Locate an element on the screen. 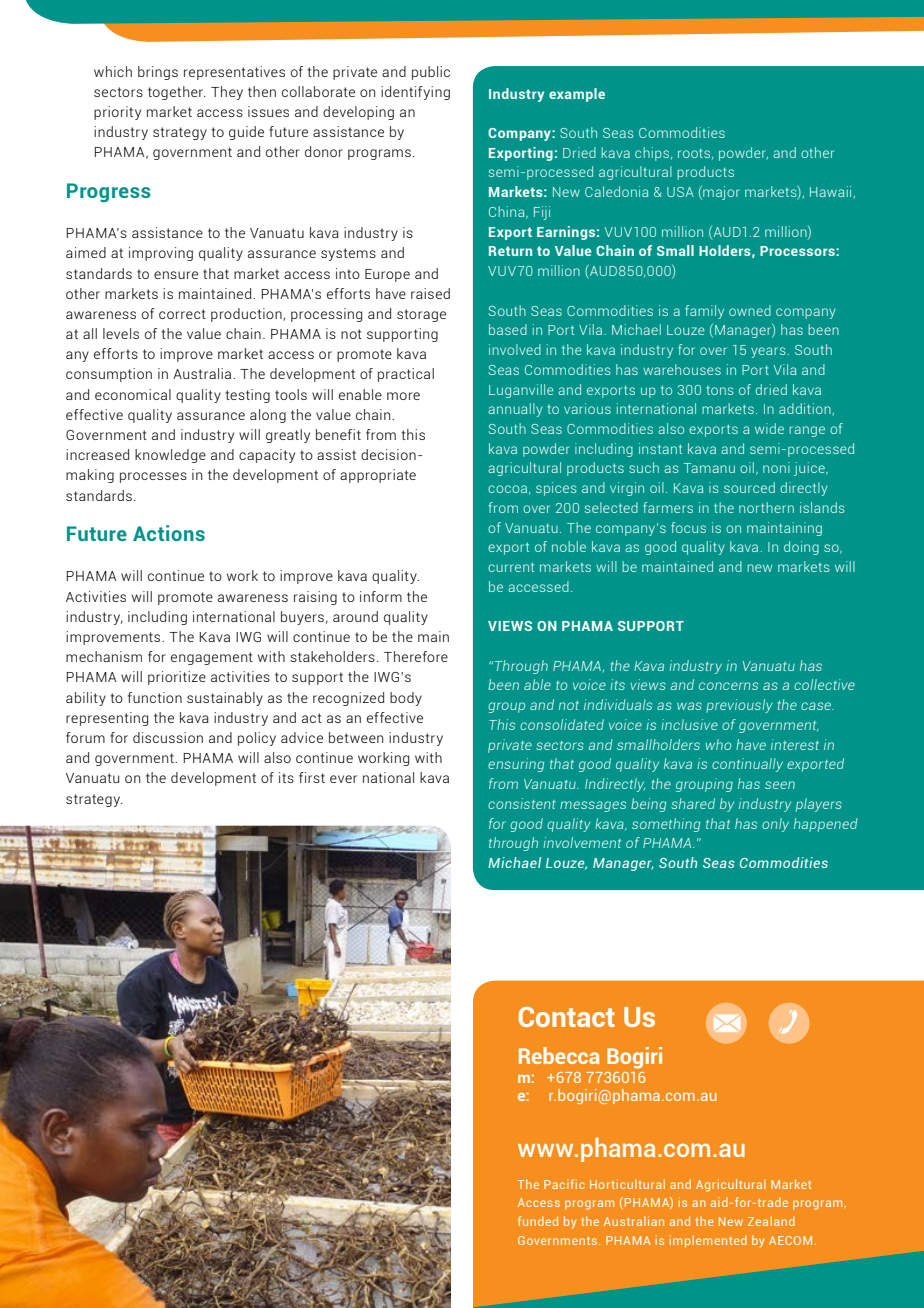 The height and width of the screenshot is (1308, 924). funded is located at coordinates (538, 1221).
